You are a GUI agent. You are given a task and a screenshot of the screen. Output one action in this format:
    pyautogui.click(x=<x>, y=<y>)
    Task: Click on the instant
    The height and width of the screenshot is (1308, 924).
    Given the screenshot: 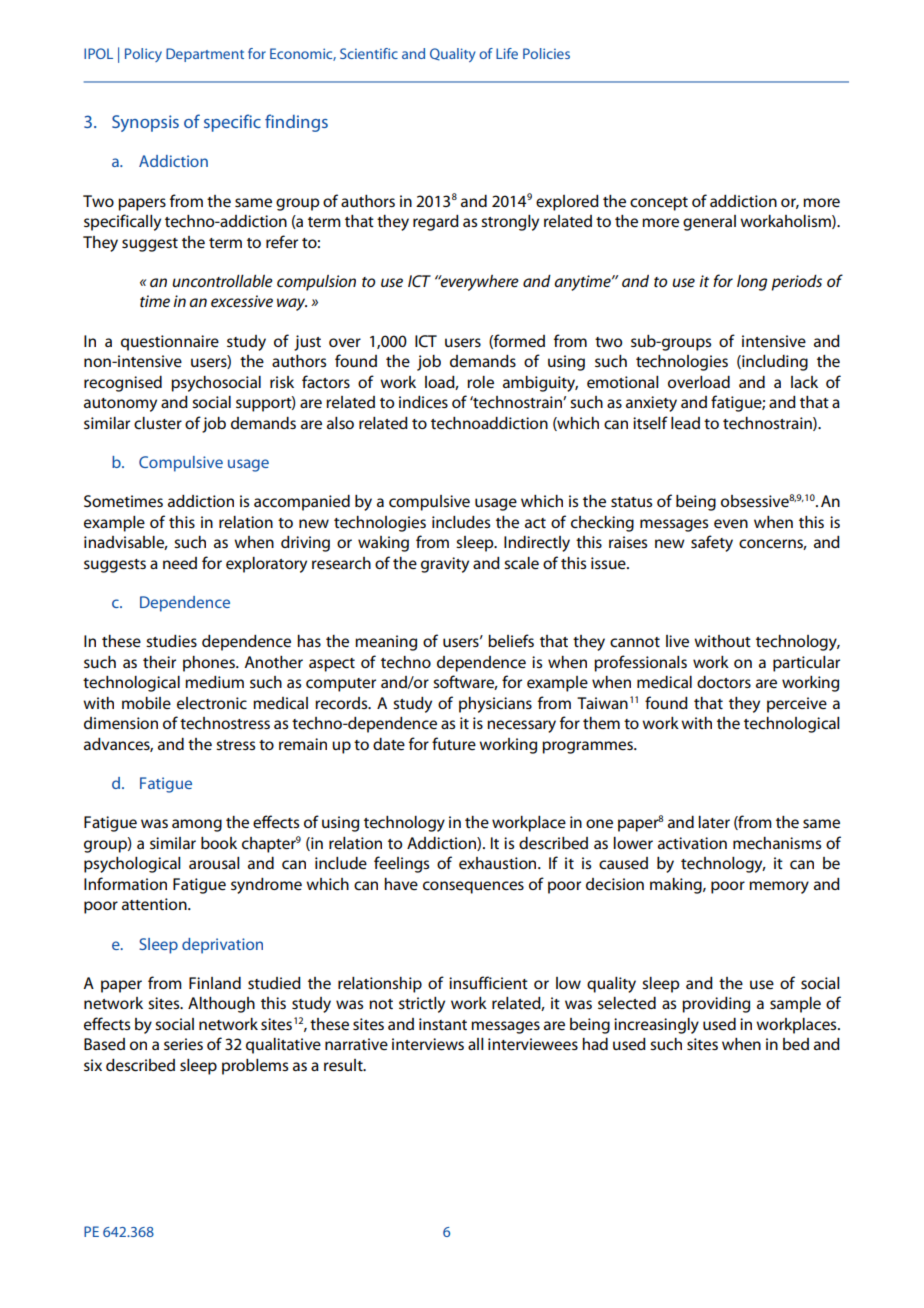 What is the action you would take?
    pyautogui.click(x=443, y=1024)
